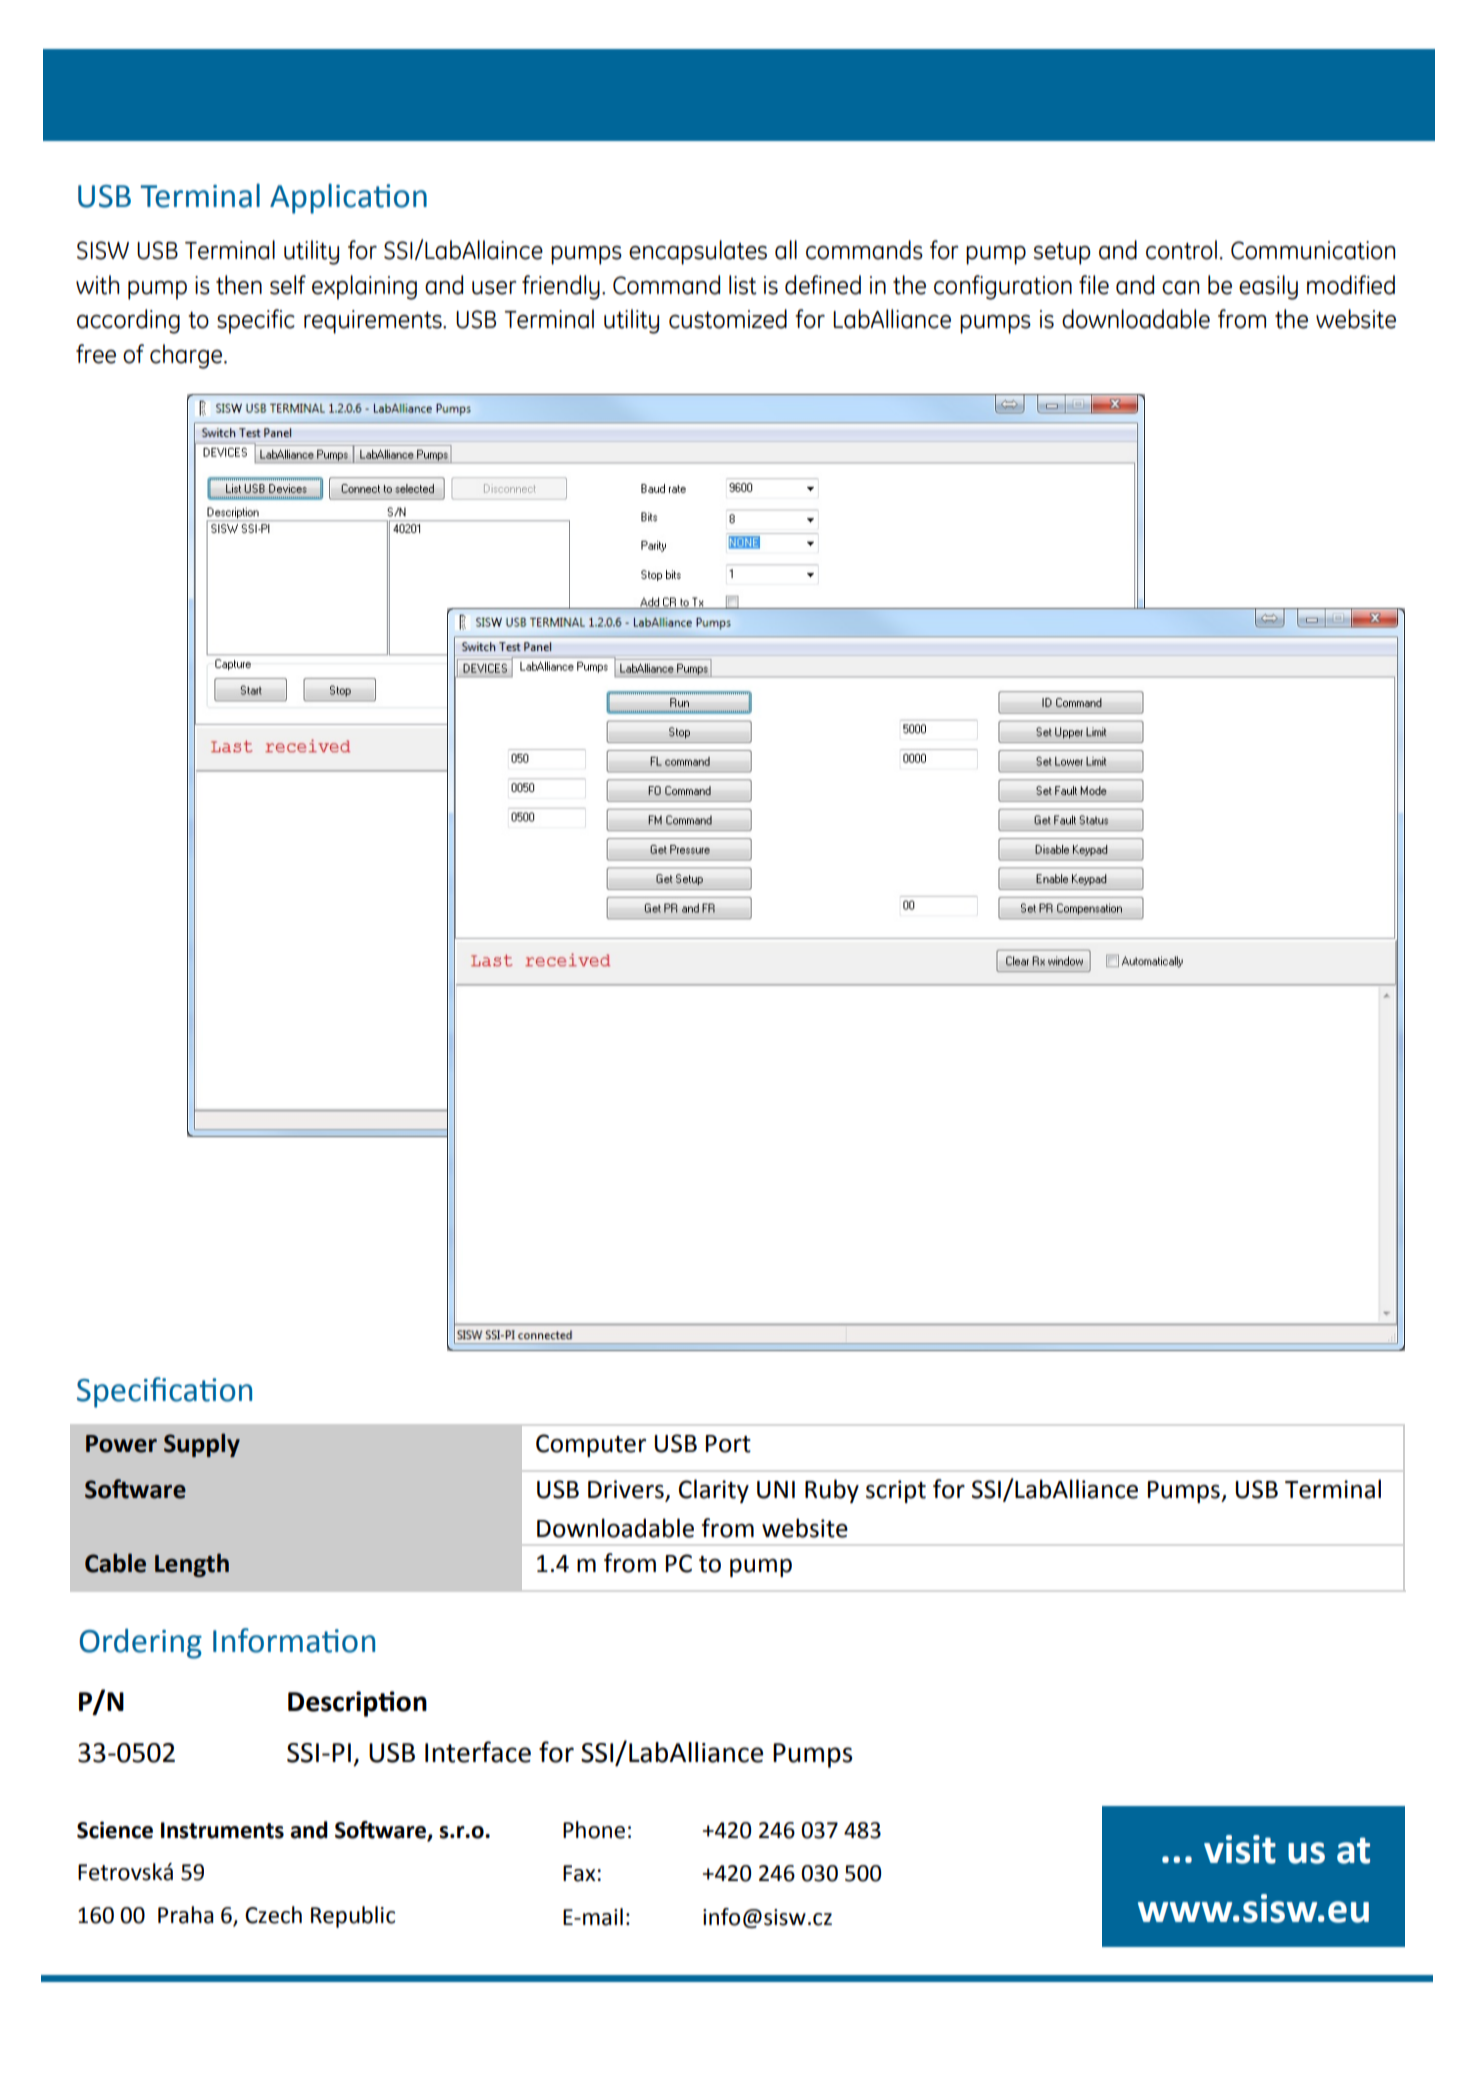 This image has width=1475, height=2087. What do you see at coordinates (1180, 288) in the image?
I see `can` at bounding box center [1180, 288].
